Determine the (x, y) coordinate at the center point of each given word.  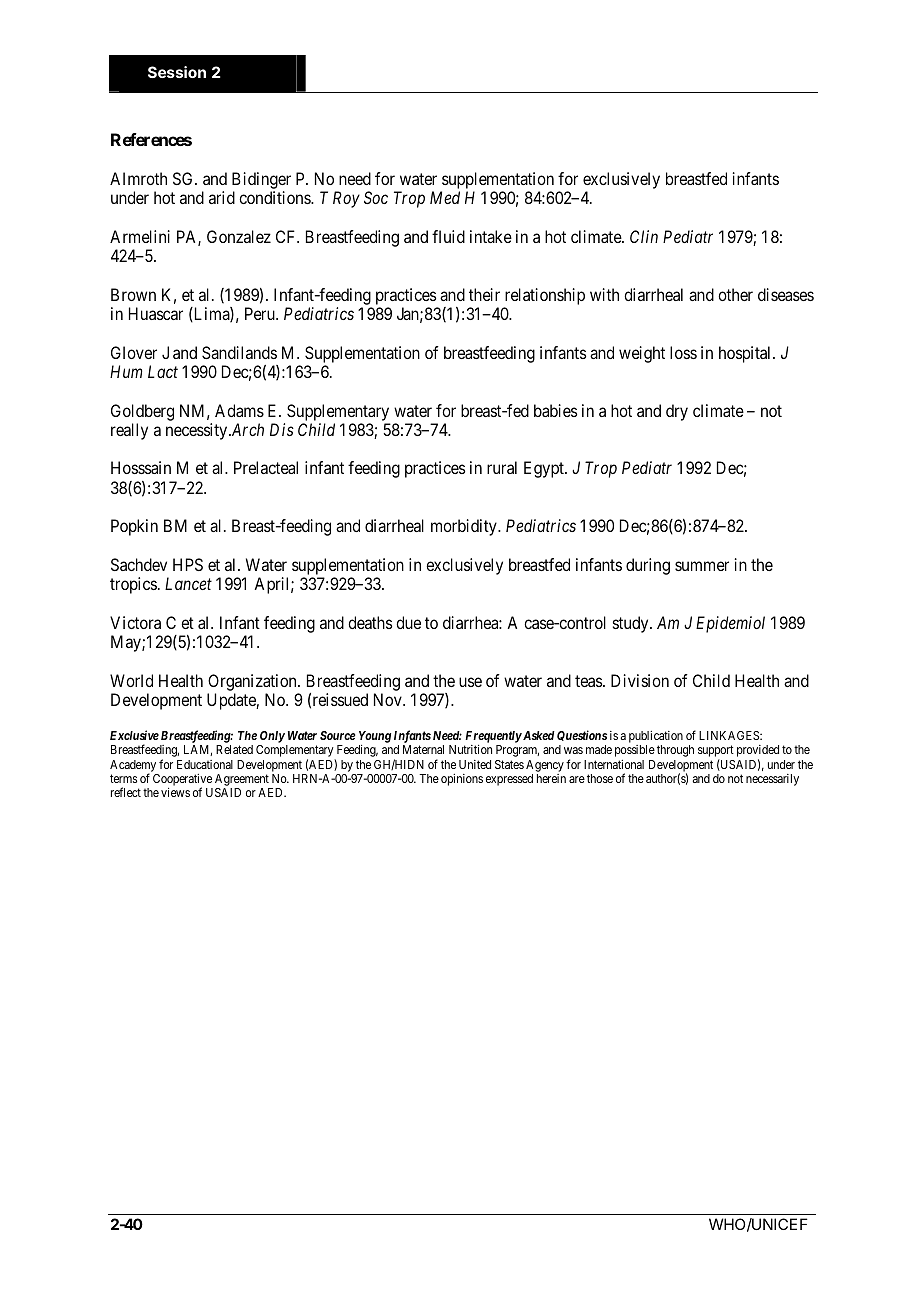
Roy (346, 199)
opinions (462, 780)
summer (702, 566)
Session (177, 72)
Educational (205, 764)
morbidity (465, 527)
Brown (133, 294)
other (735, 294)
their (484, 294)
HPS (188, 564)
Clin (644, 236)
